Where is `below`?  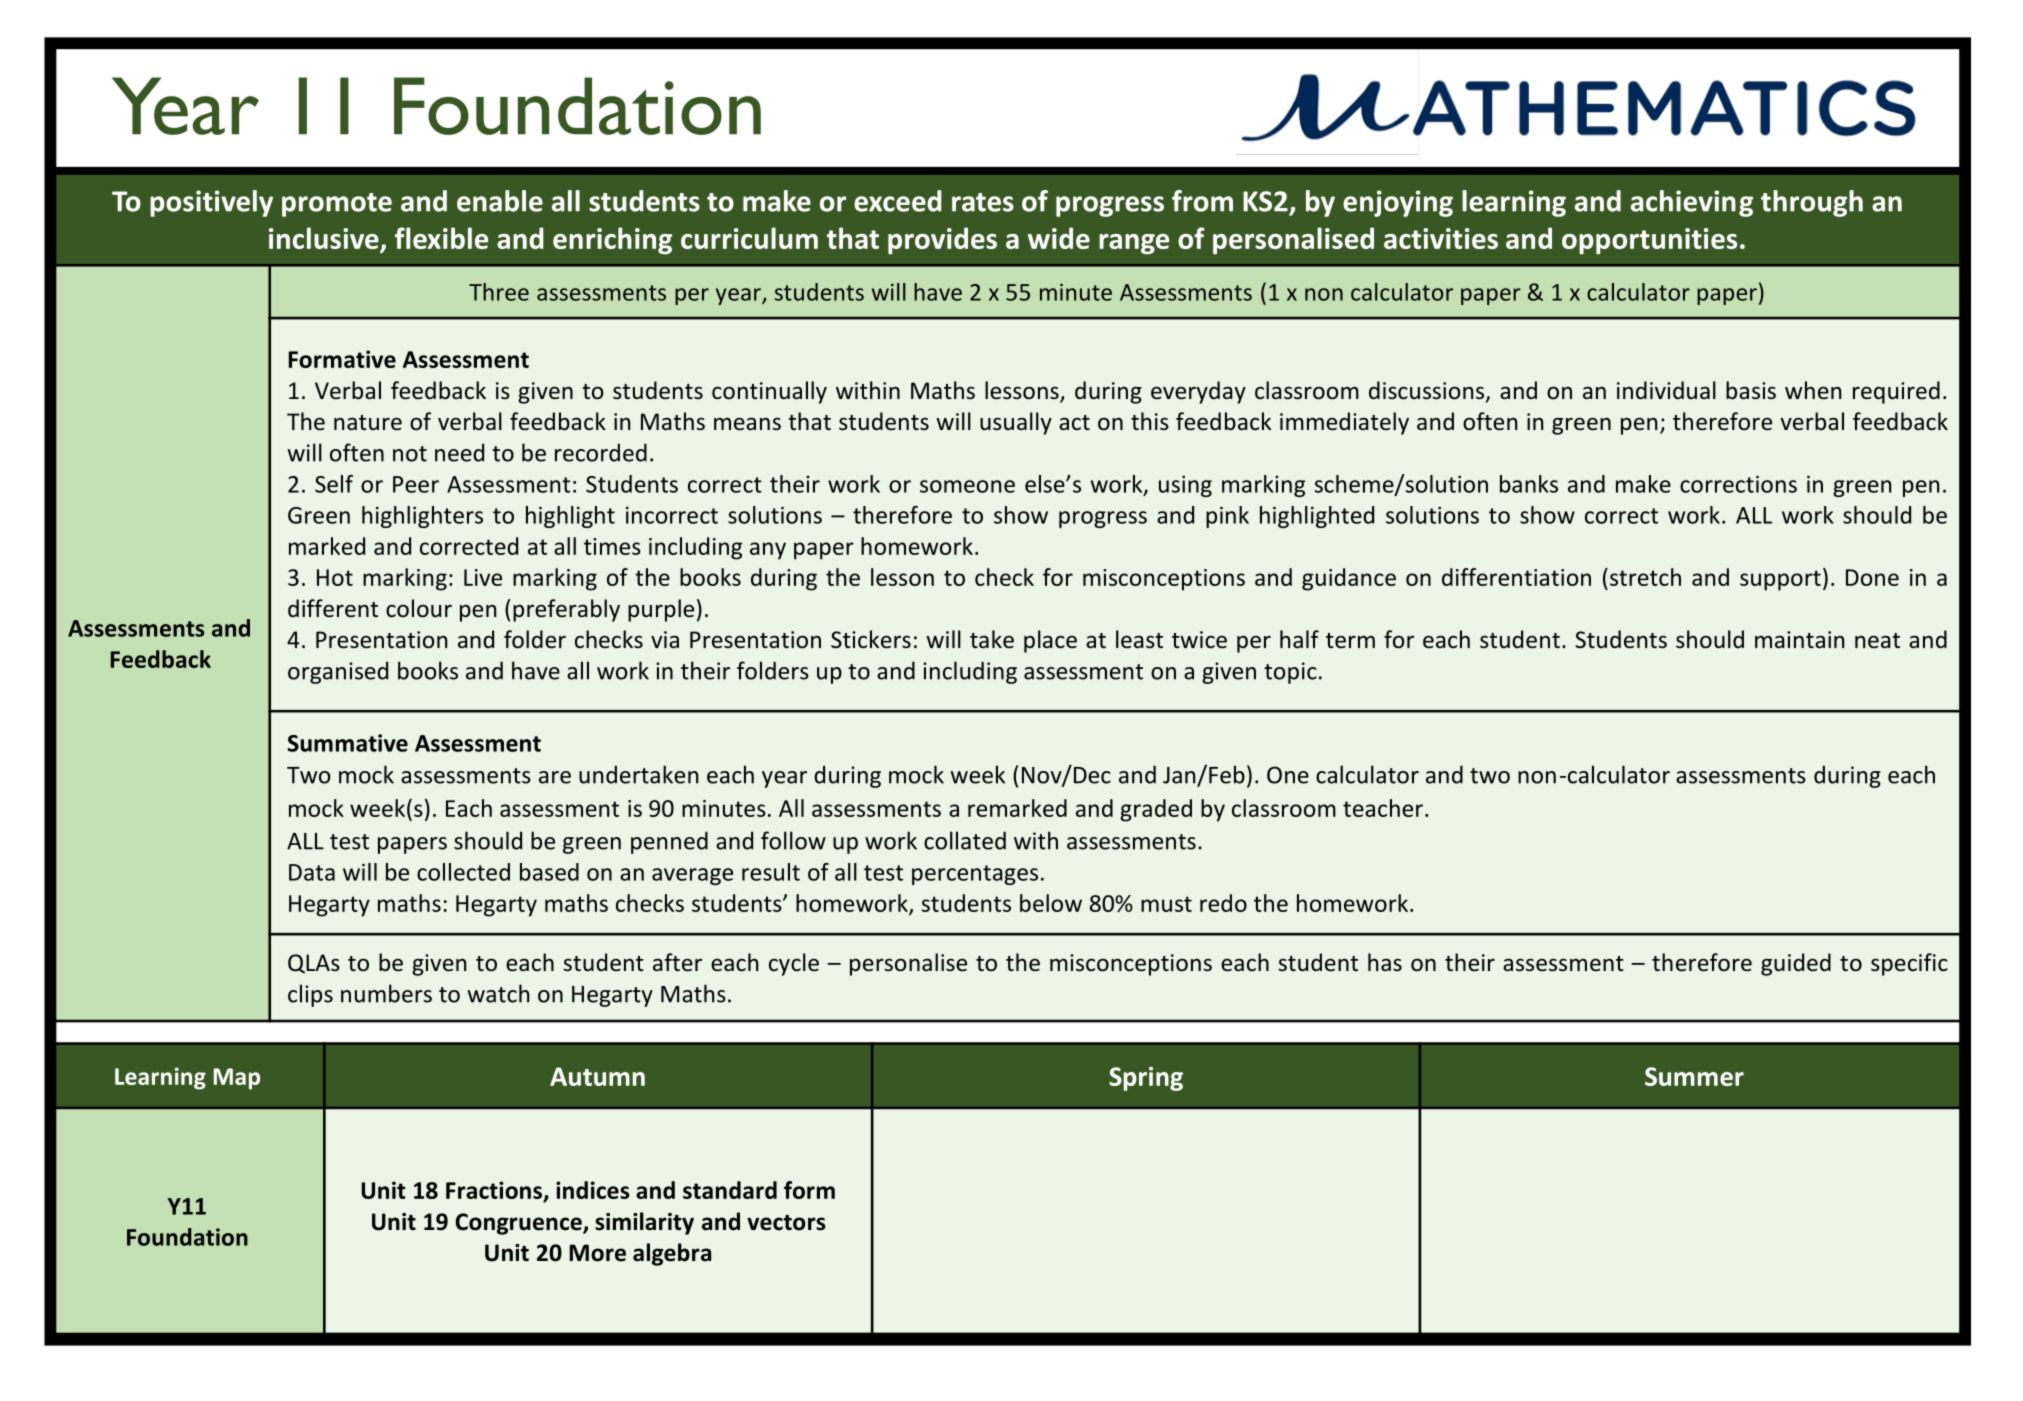
below is located at coordinates (1051, 903).
